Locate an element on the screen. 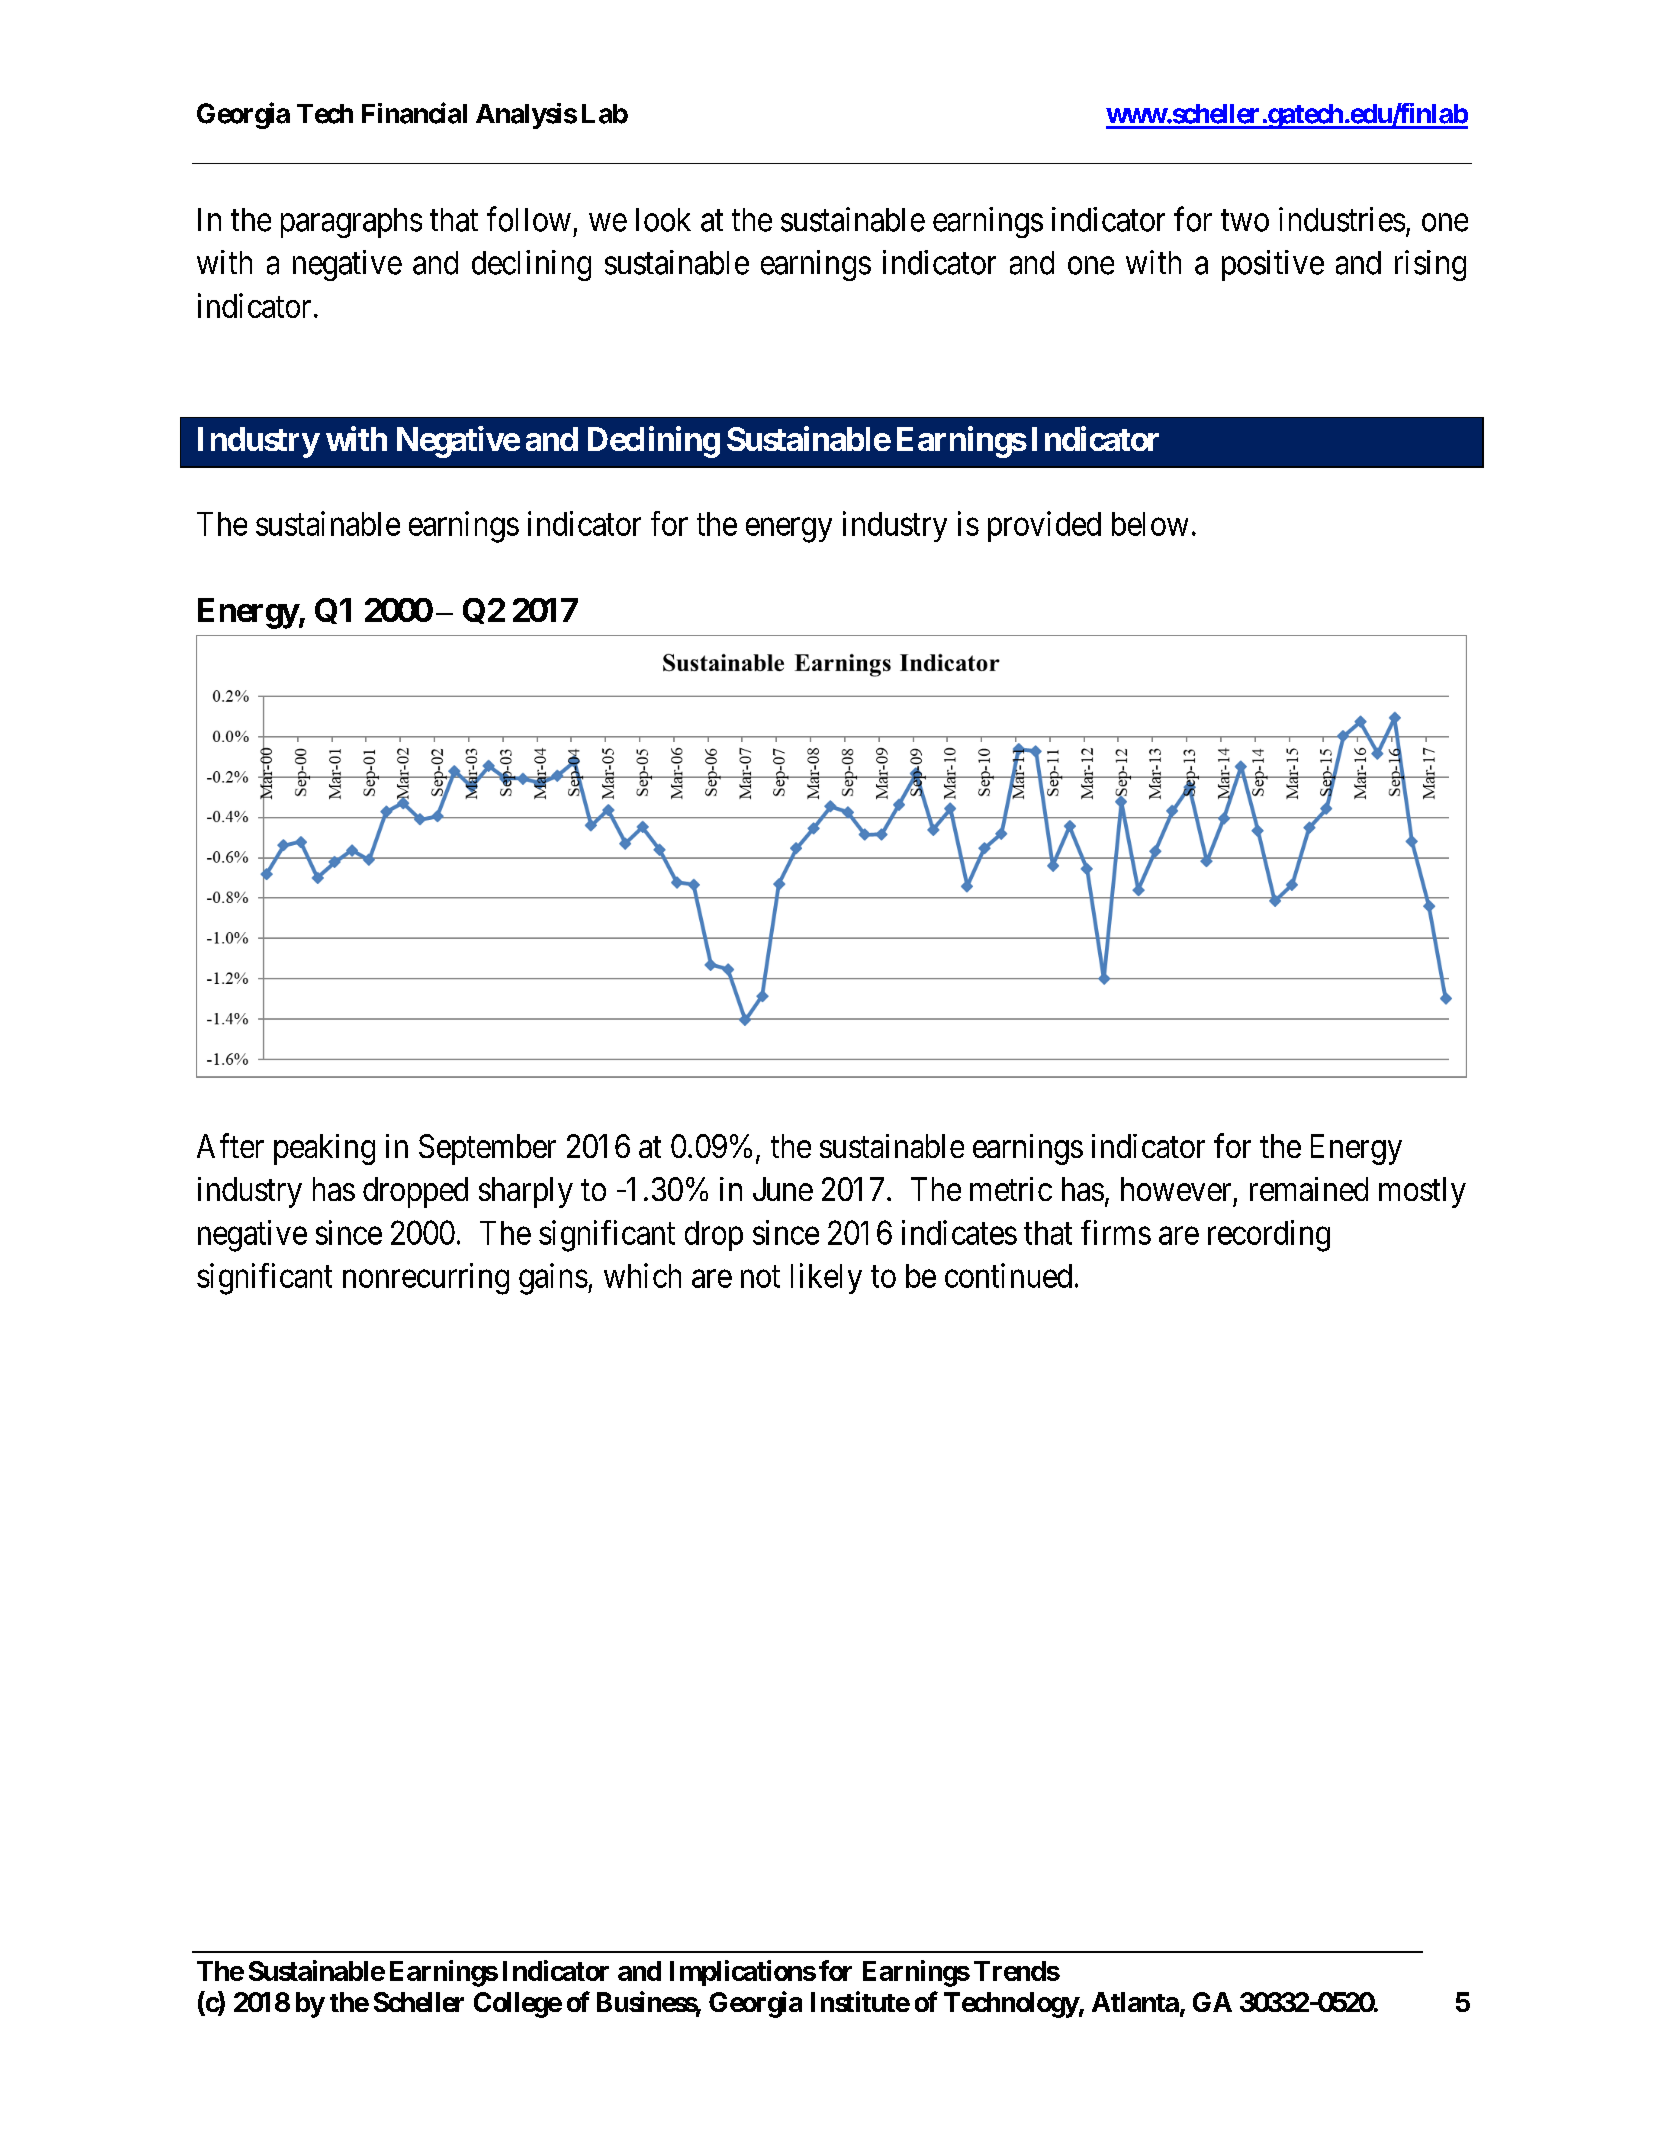 The width and height of the screenshot is (1663, 2152). continued is located at coordinates (1008, 1275).
